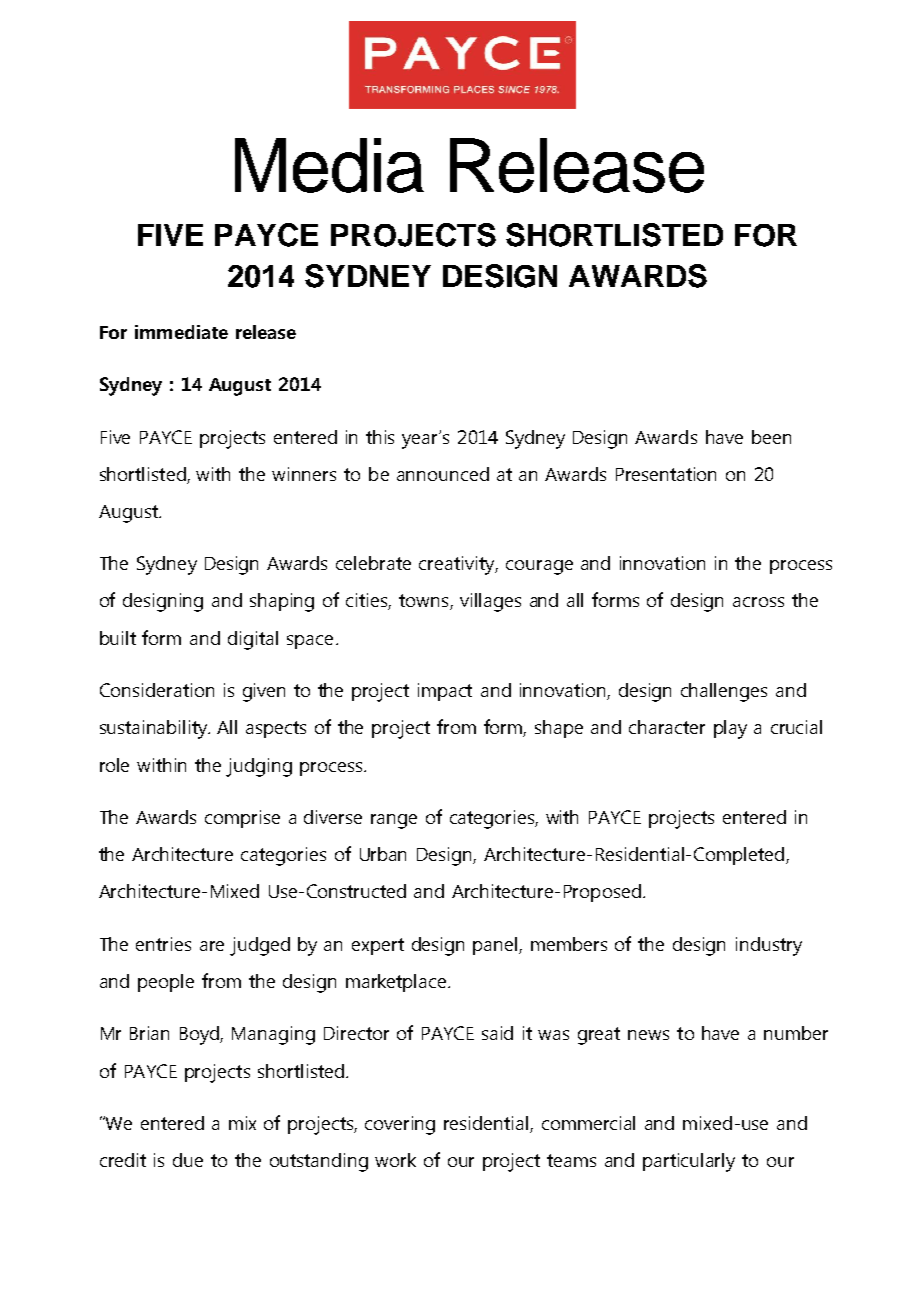 This page has height=1308, width=924. What do you see at coordinates (666, 474) in the page?
I see `Presentation` at bounding box center [666, 474].
